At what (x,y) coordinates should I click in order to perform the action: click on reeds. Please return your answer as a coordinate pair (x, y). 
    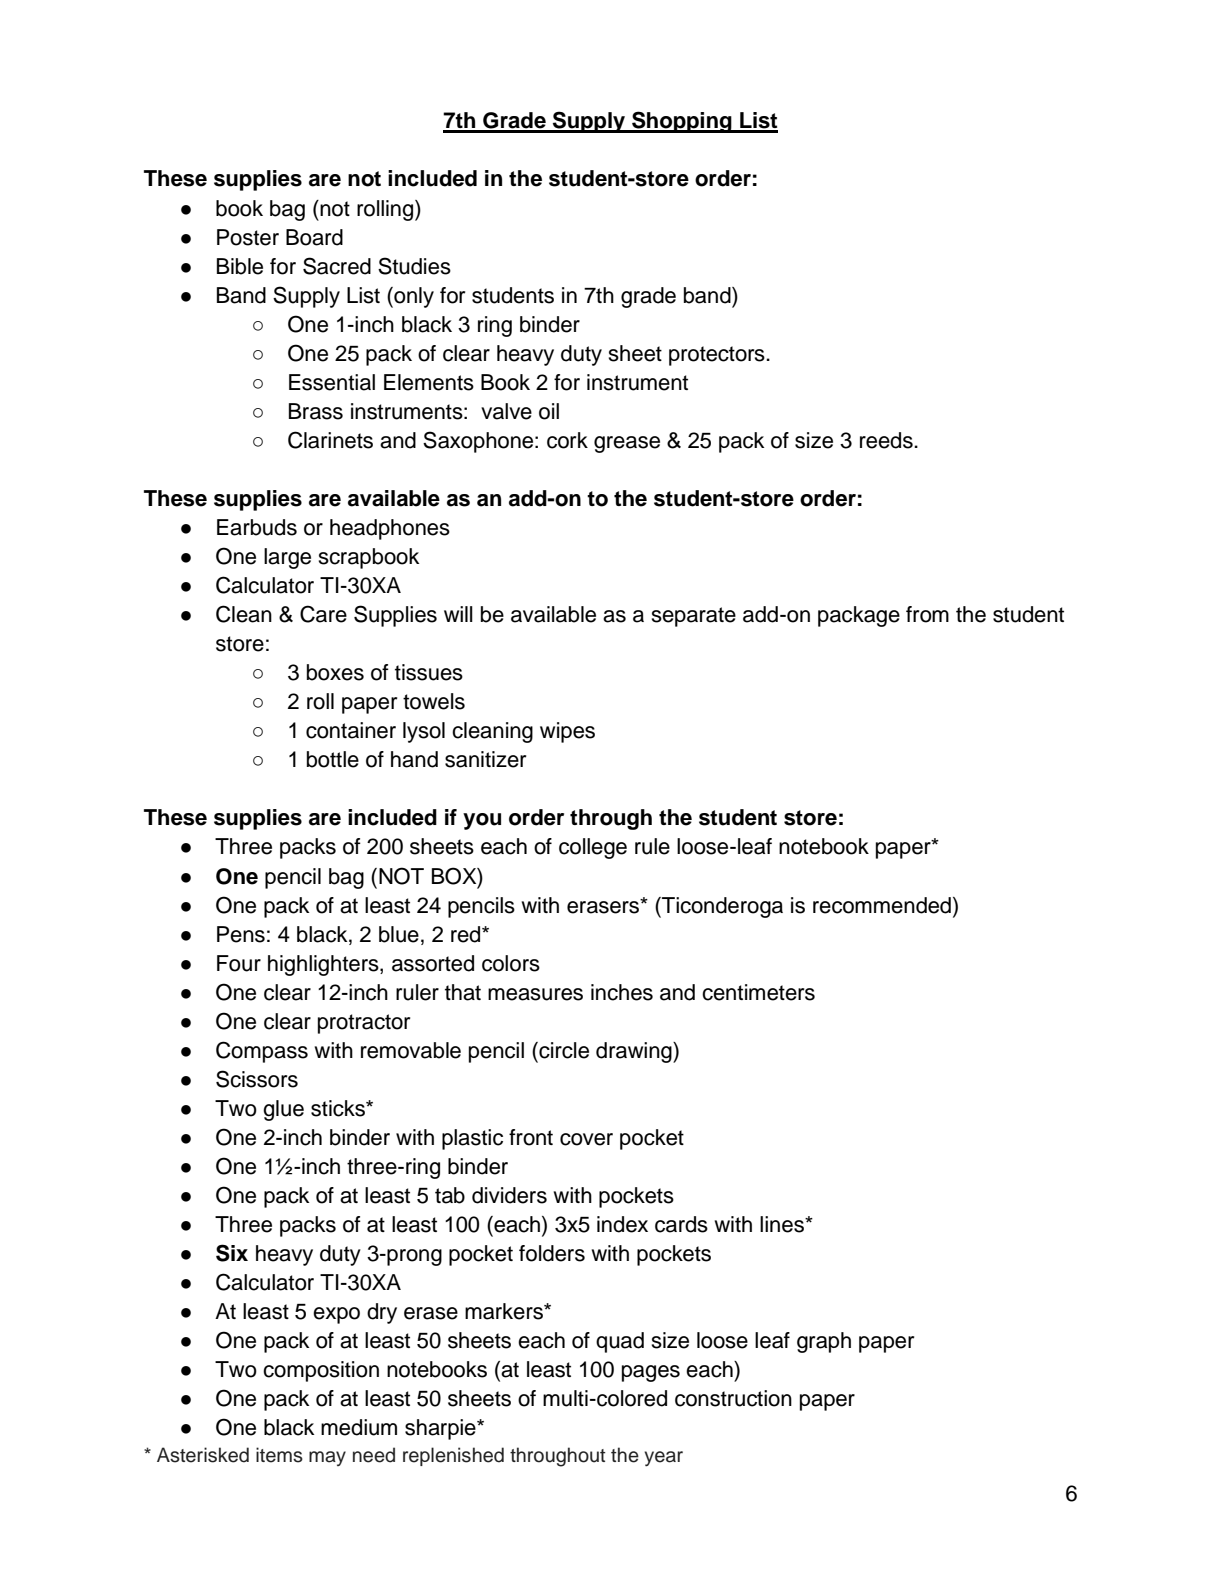
    Looking at the image, I should click on (887, 440).
